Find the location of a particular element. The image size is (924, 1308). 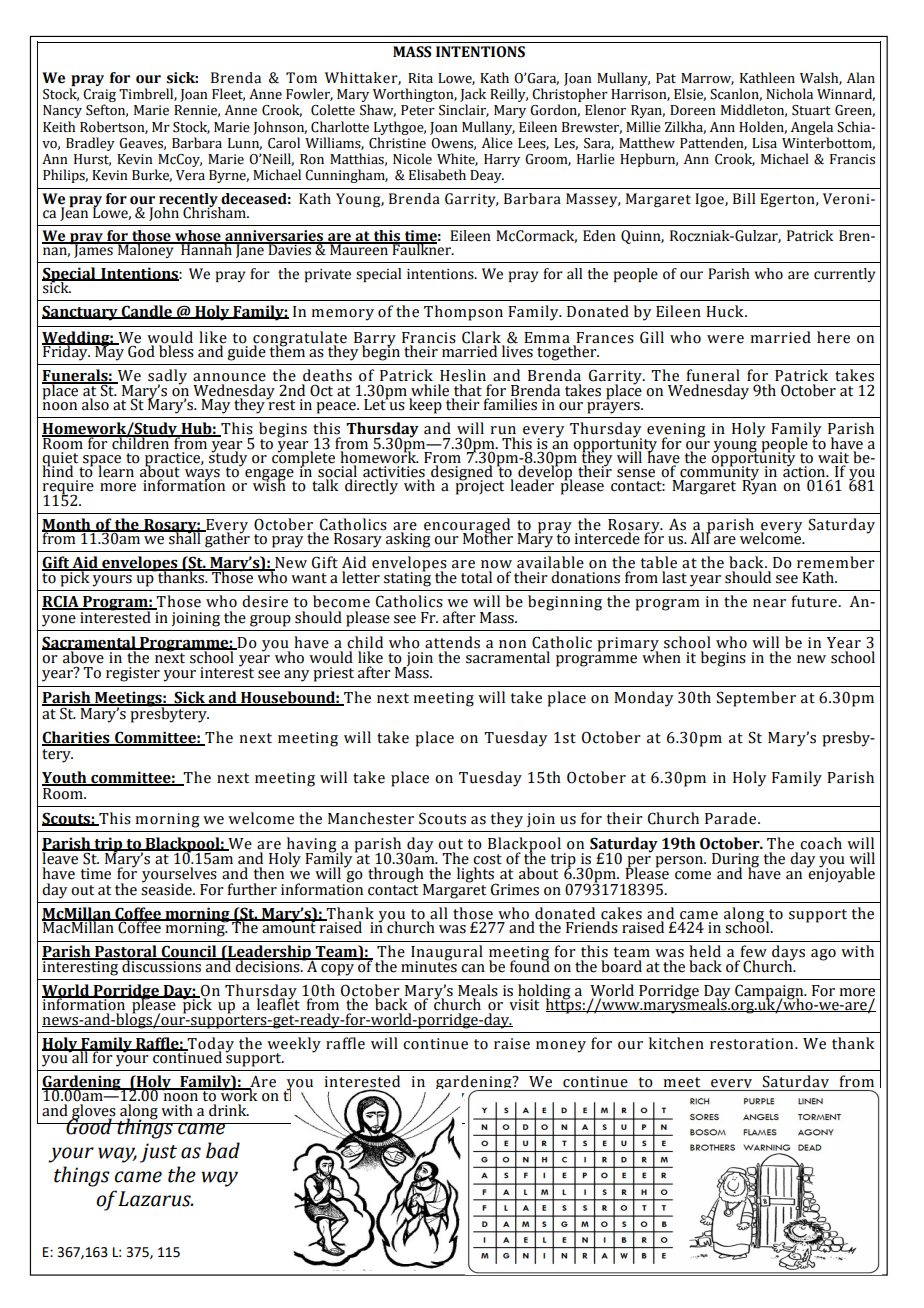

Stuart is located at coordinates (811, 110).
